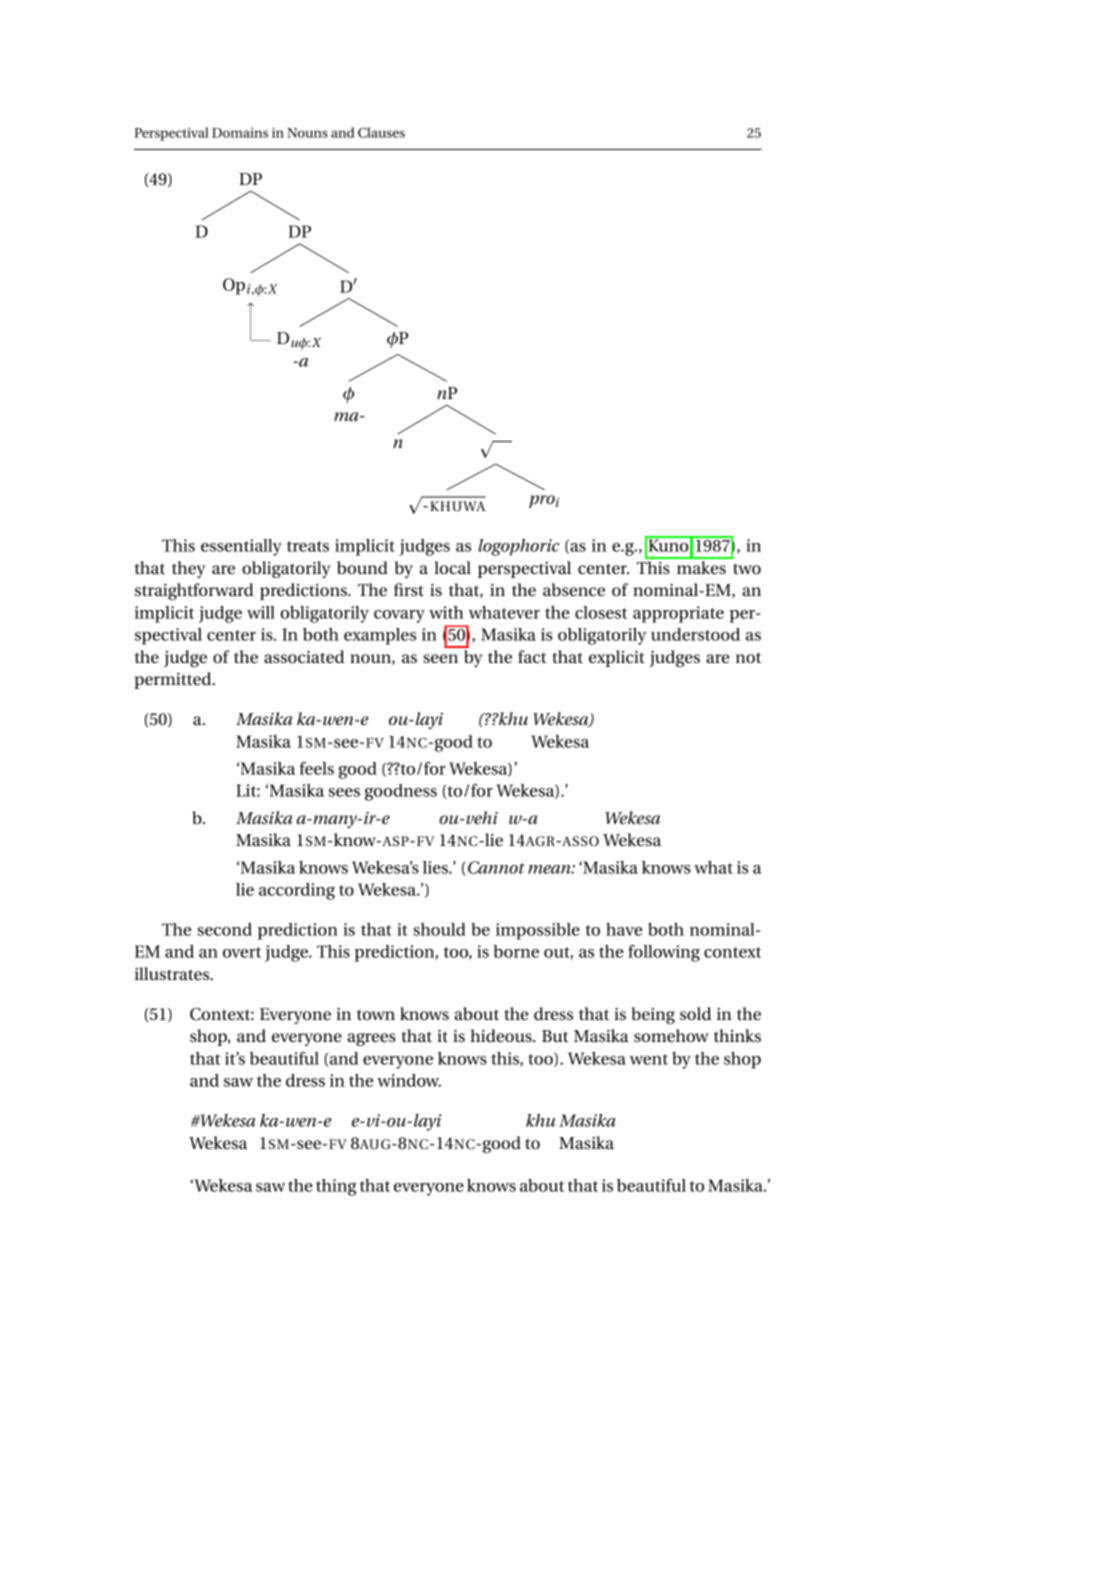  What do you see at coordinates (381, 132) in the screenshot?
I see `Clauses` at bounding box center [381, 132].
